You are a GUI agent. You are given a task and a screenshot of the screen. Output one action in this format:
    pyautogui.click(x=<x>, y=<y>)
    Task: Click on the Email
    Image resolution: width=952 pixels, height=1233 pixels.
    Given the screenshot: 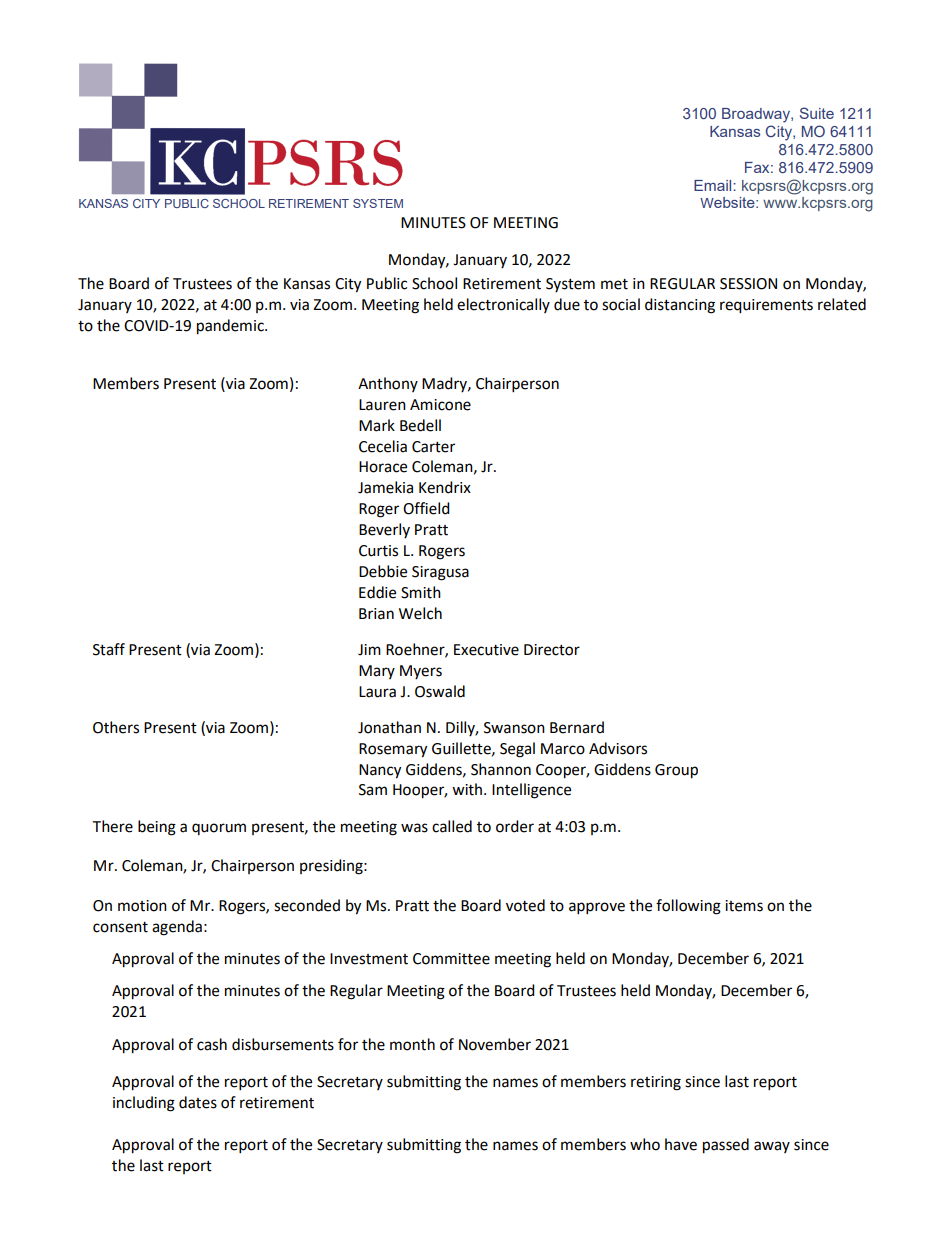 What is the action you would take?
    pyautogui.click(x=714, y=185)
